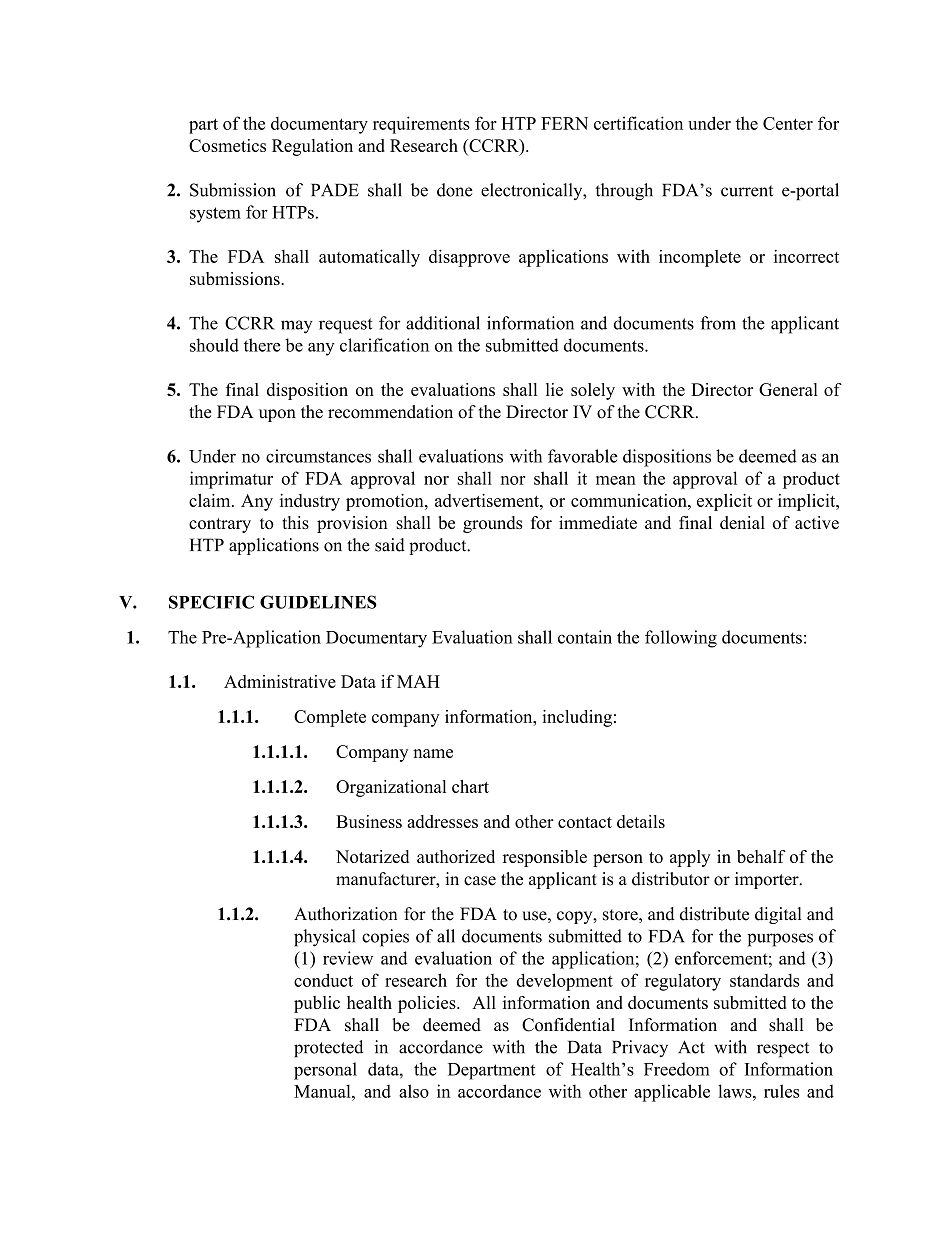 The width and height of the screenshot is (952, 1233). I want to click on following, so click(681, 639).
